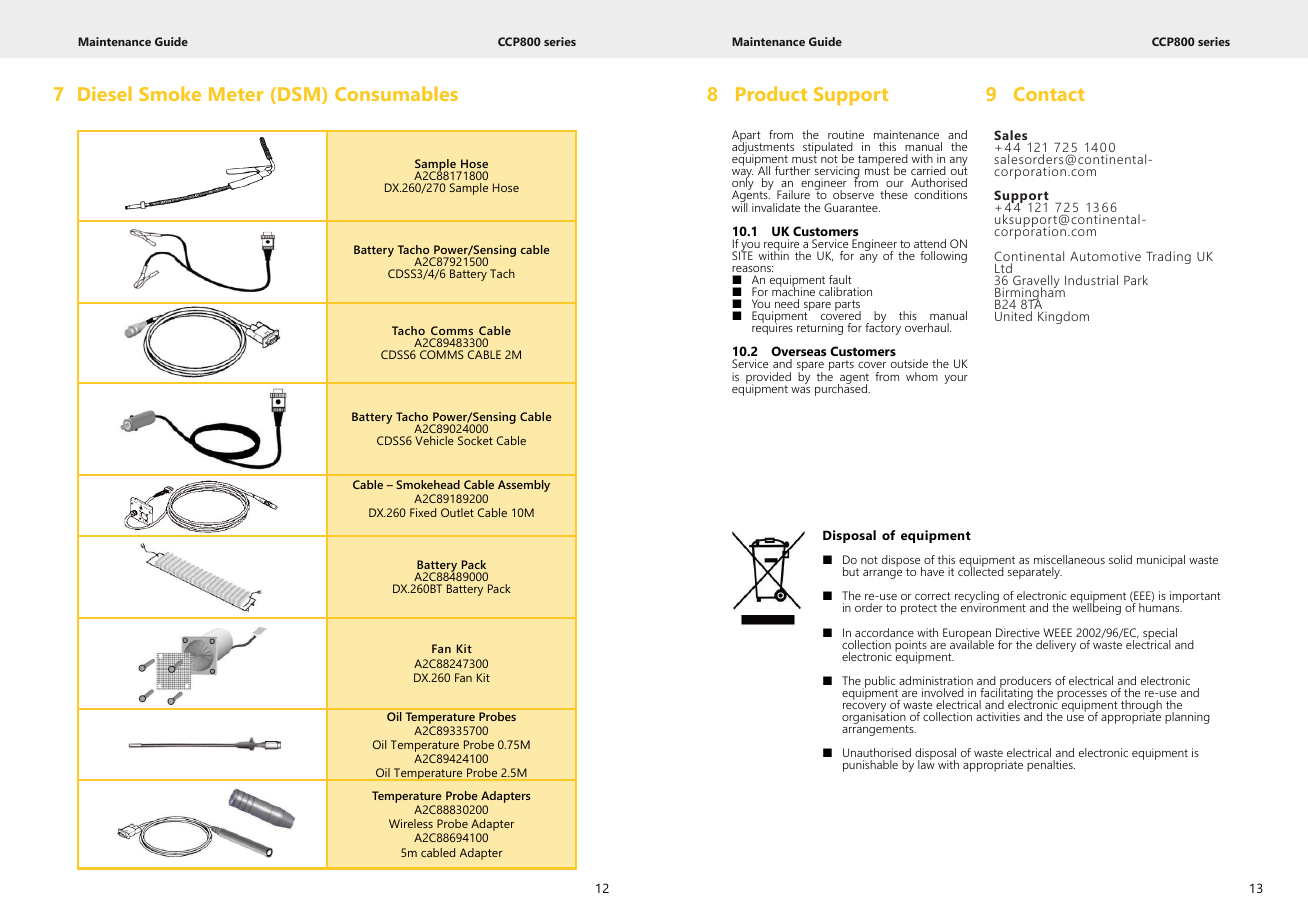  I want to click on accordance, so click(884, 632).
